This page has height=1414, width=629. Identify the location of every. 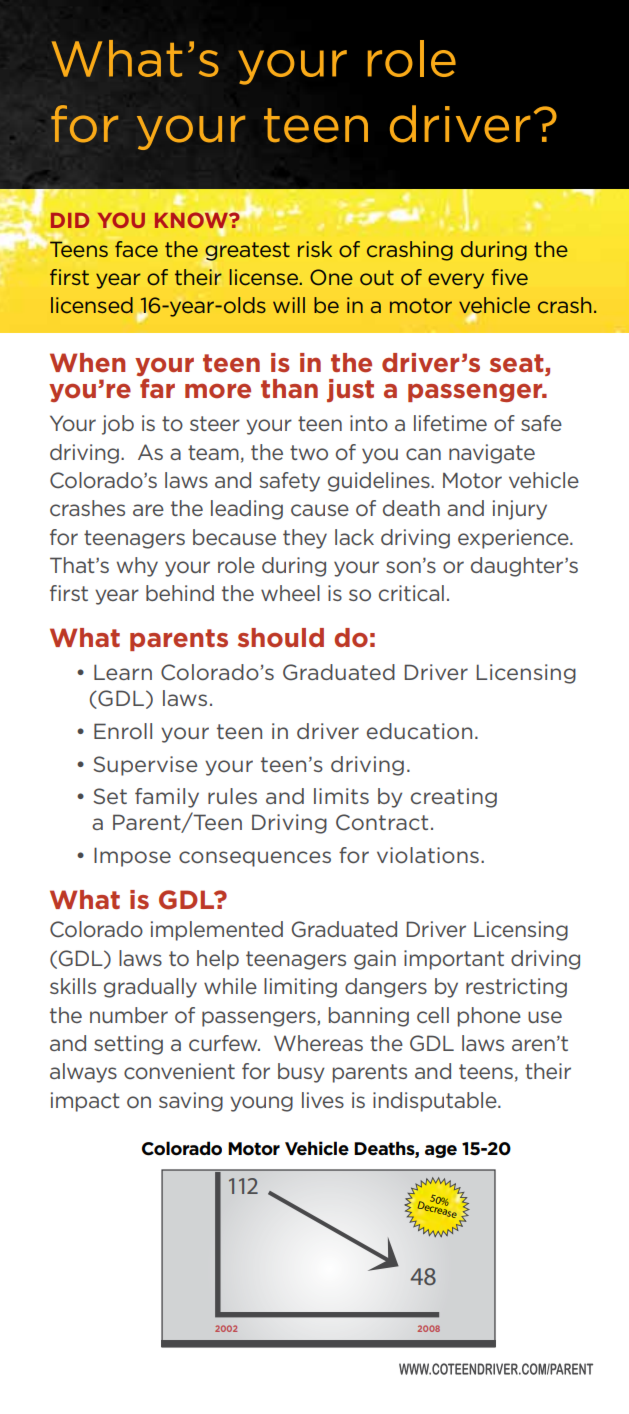
(456, 281).
